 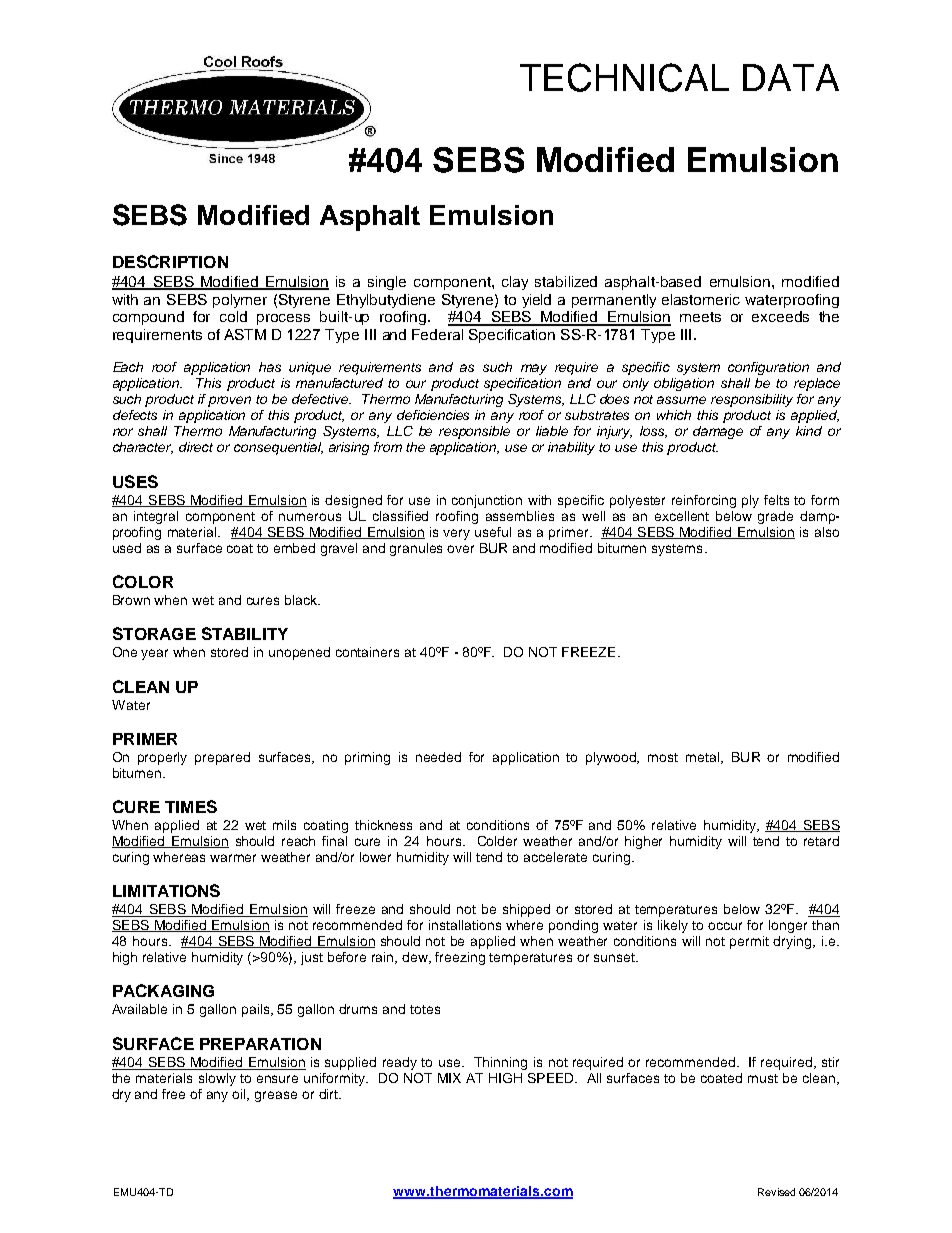 What do you see at coordinates (624, 77) in the page?
I see `TECHNICAL` at bounding box center [624, 77].
